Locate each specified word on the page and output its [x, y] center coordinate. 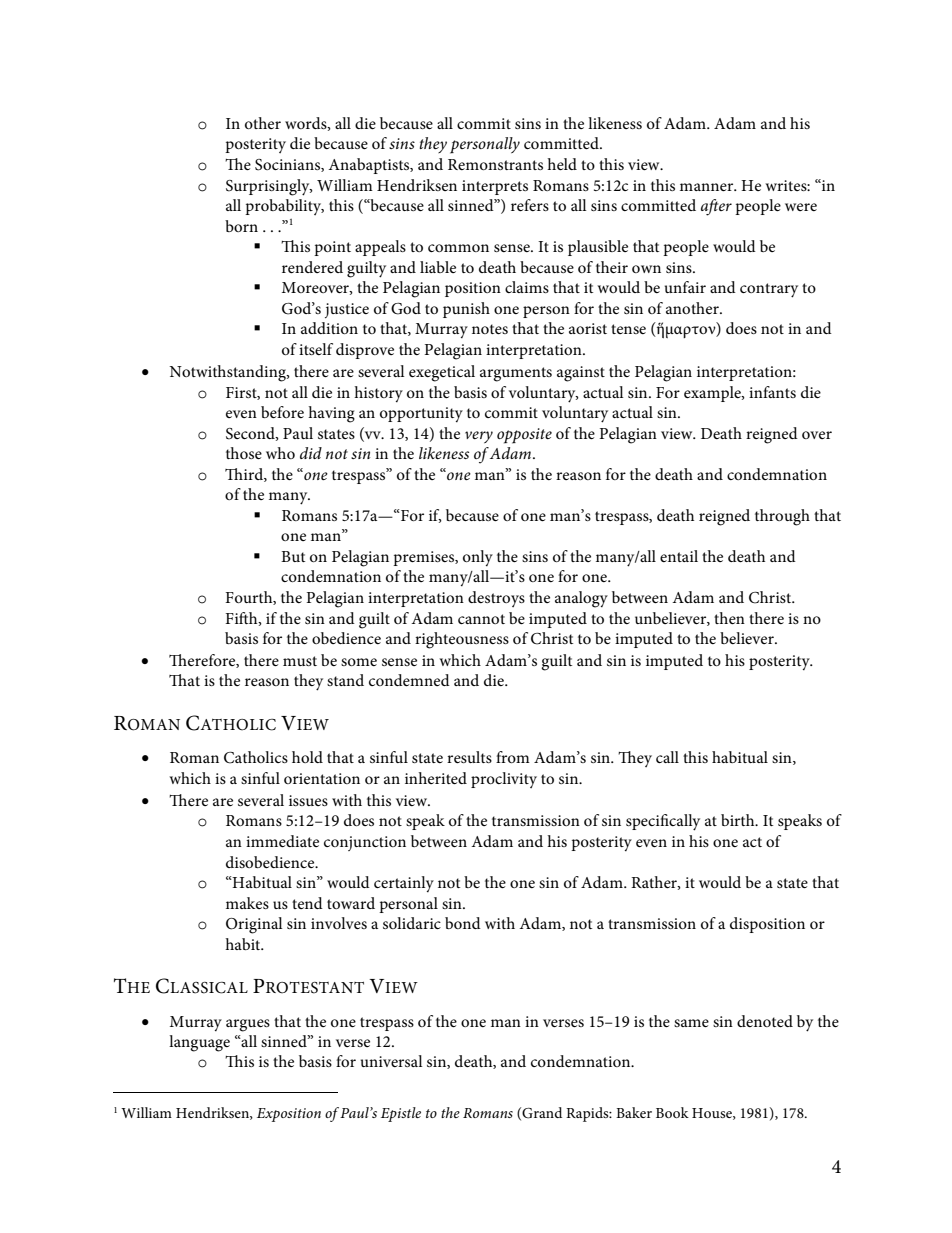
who [280, 453]
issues [308, 800]
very [479, 437]
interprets [495, 187]
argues [248, 1025]
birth [739, 820]
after [716, 207]
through [782, 517]
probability [284, 207]
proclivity [504, 780]
